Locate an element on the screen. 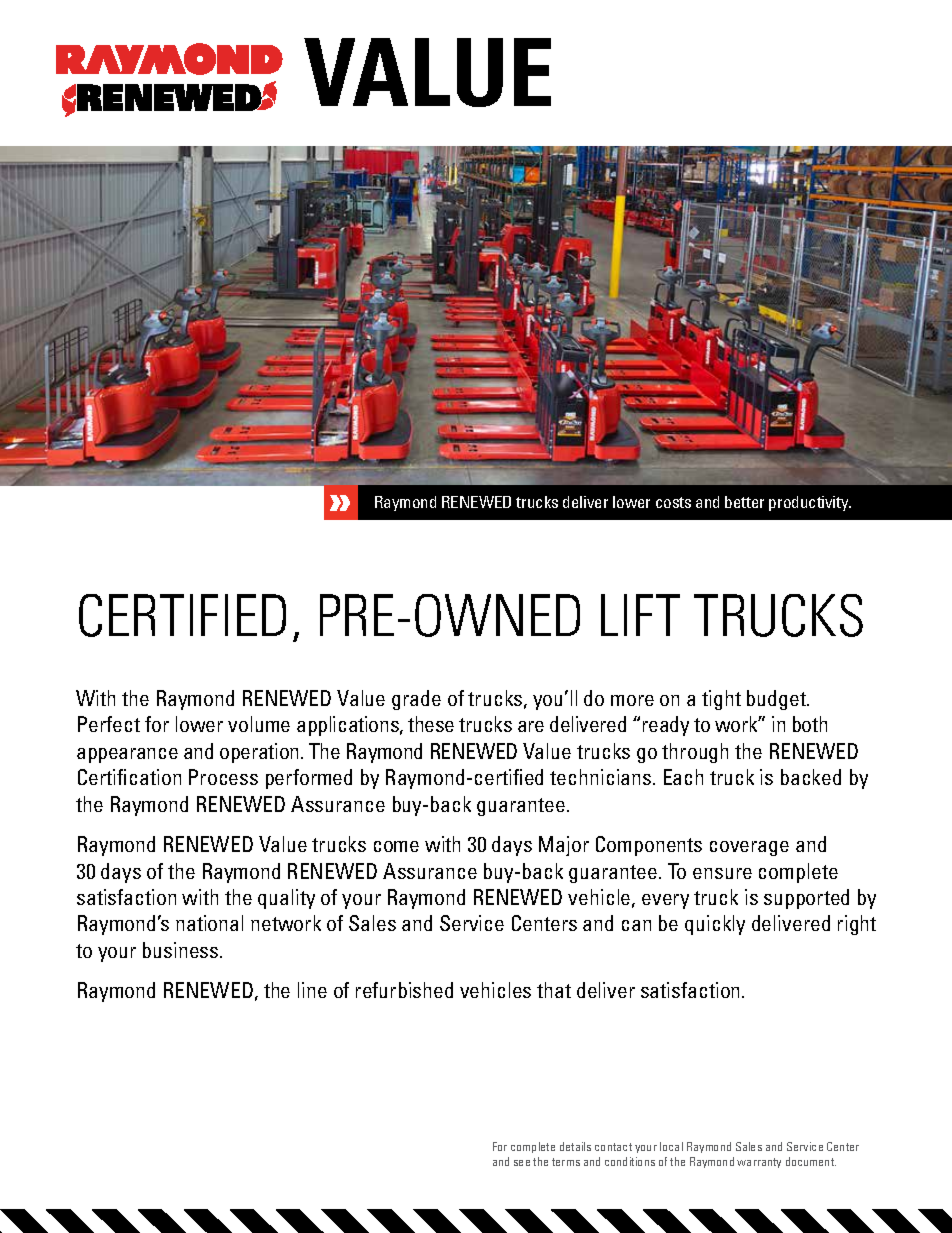 This screenshot has width=952, height=1233. costs is located at coordinates (673, 502).
